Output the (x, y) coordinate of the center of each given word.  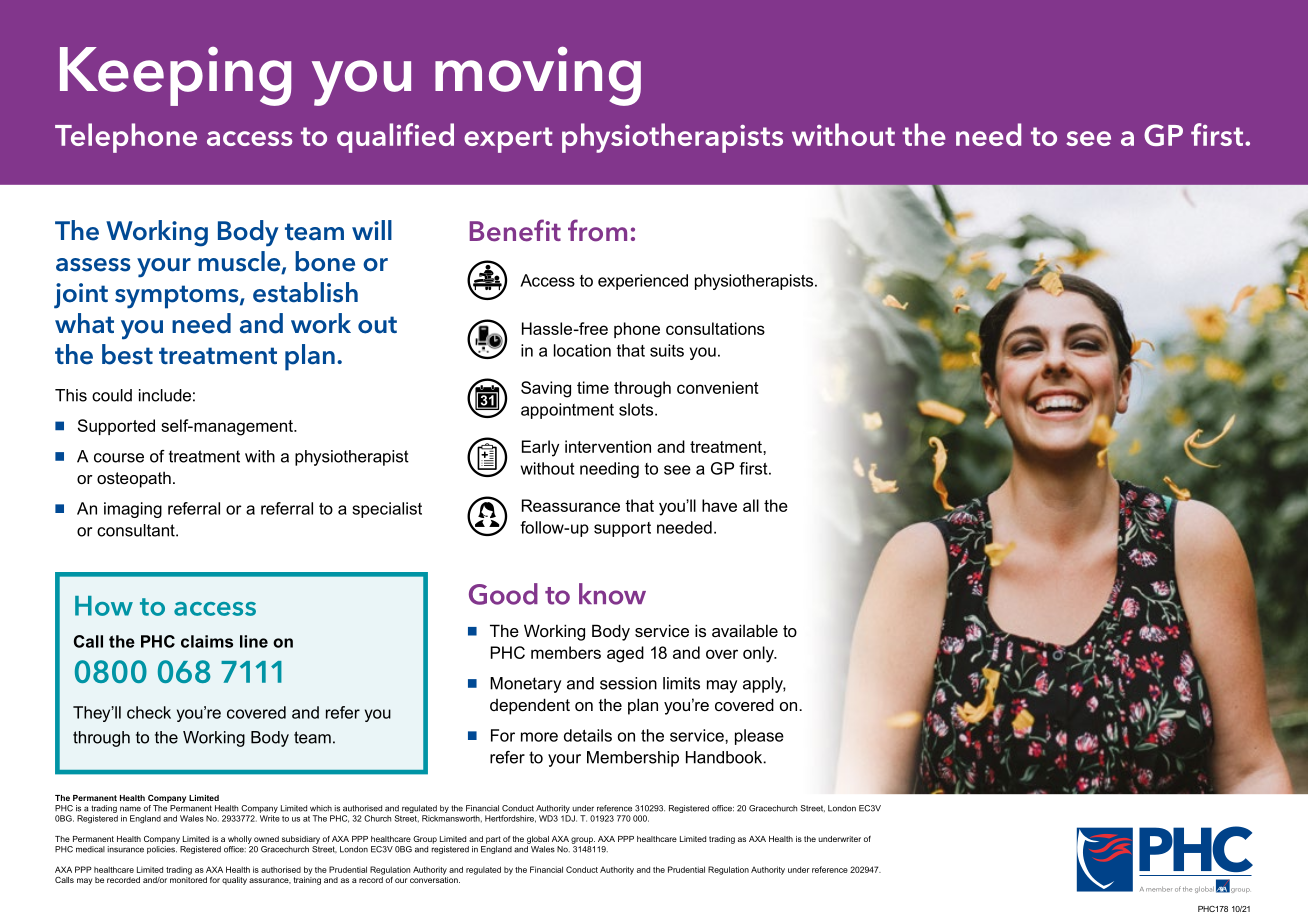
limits (681, 683)
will (372, 230)
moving (538, 76)
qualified (395, 138)
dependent (530, 706)
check (149, 712)
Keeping (175, 76)
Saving (546, 389)
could (112, 395)
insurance (126, 849)
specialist (387, 510)
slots (637, 409)
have (719, 505)
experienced (643, 282)
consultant (137, 530)
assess (93, 265)
